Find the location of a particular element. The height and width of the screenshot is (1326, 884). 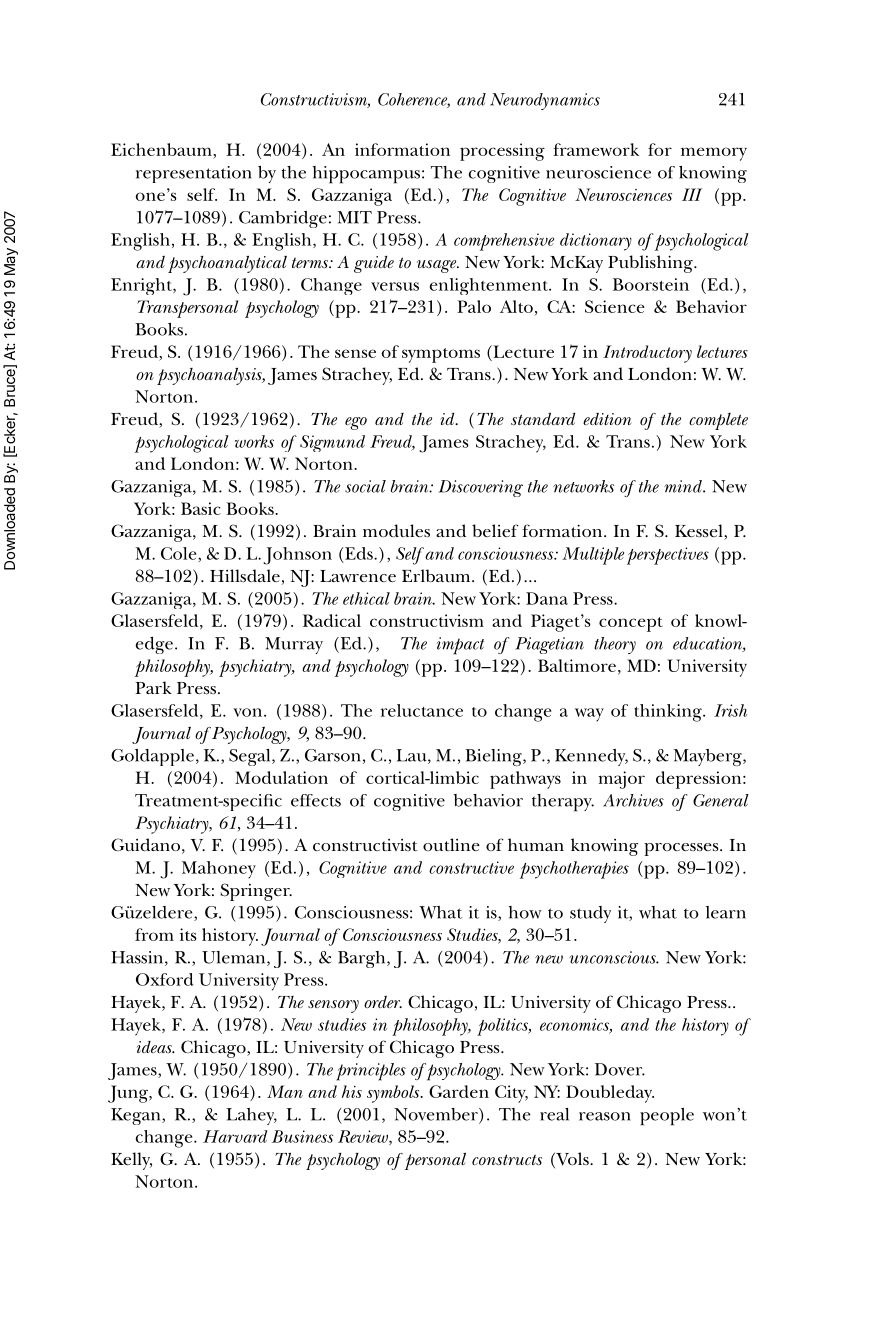

people is located at coordinates (667, 1117).
